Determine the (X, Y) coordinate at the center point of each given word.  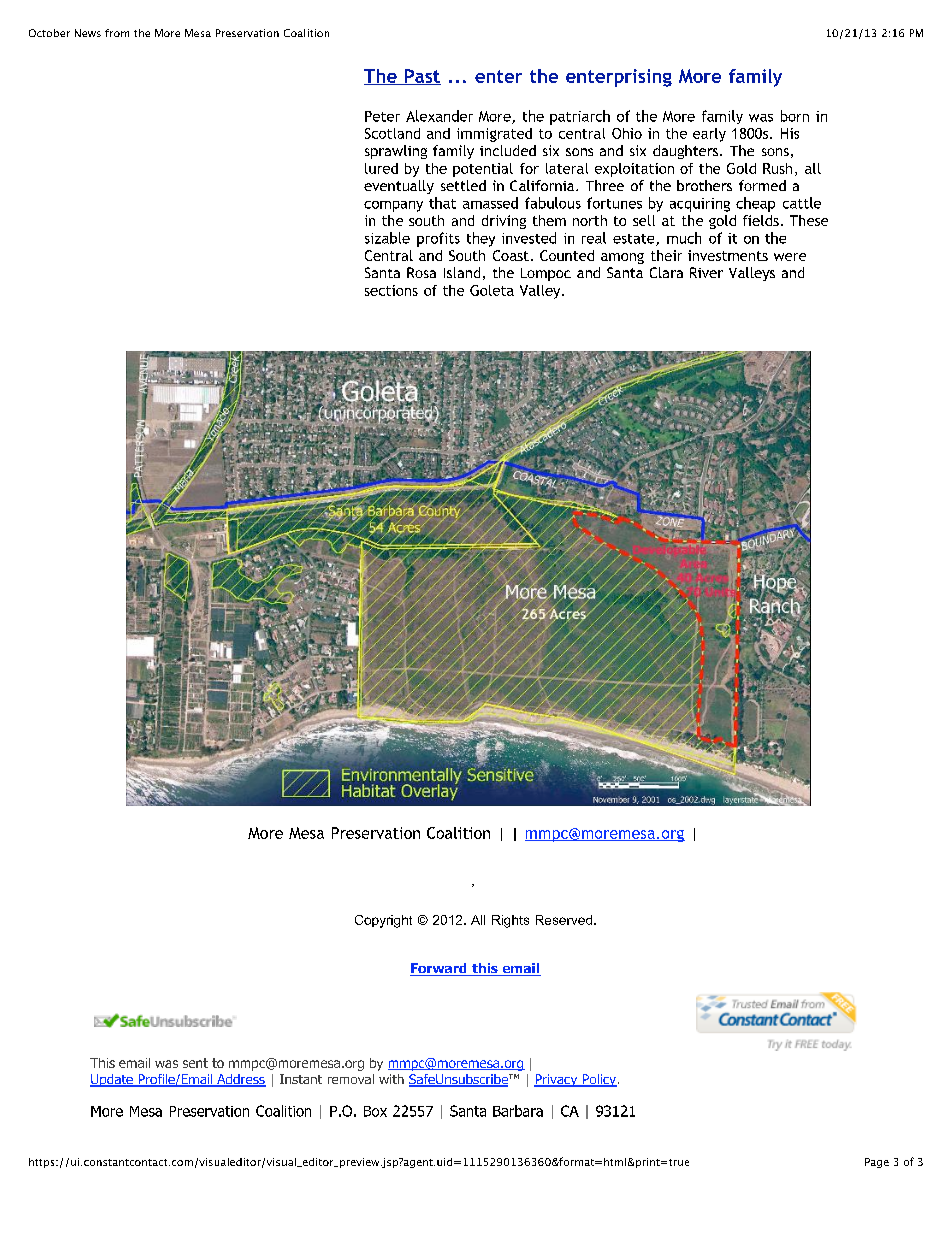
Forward (439, 969)
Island (462, 272)
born (795, 116)
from (117, 33)
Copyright (383, 921)
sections (391, 290)
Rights (510, 921)
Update (112, 1080)
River (706, 272)
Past (422, 77)
